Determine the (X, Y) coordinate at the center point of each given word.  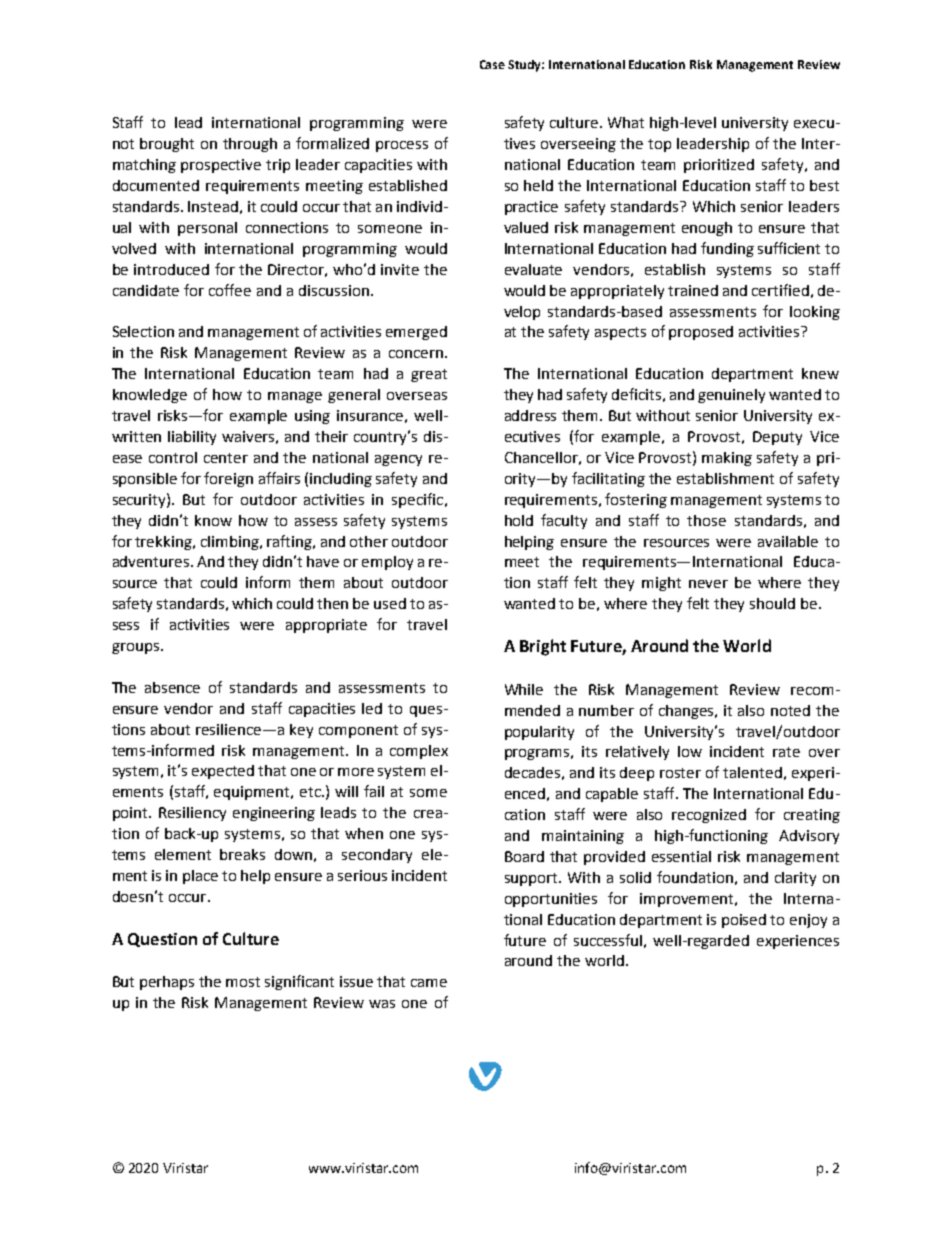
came (429, 983)
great (429, 375)
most (243, 982)
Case (492, 64)
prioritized (719, 166)
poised (744, 921)
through (250, 145)
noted (790, 710)
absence (172, 687)
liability (192, 438)
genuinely (731, 396)
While (524, 689)
